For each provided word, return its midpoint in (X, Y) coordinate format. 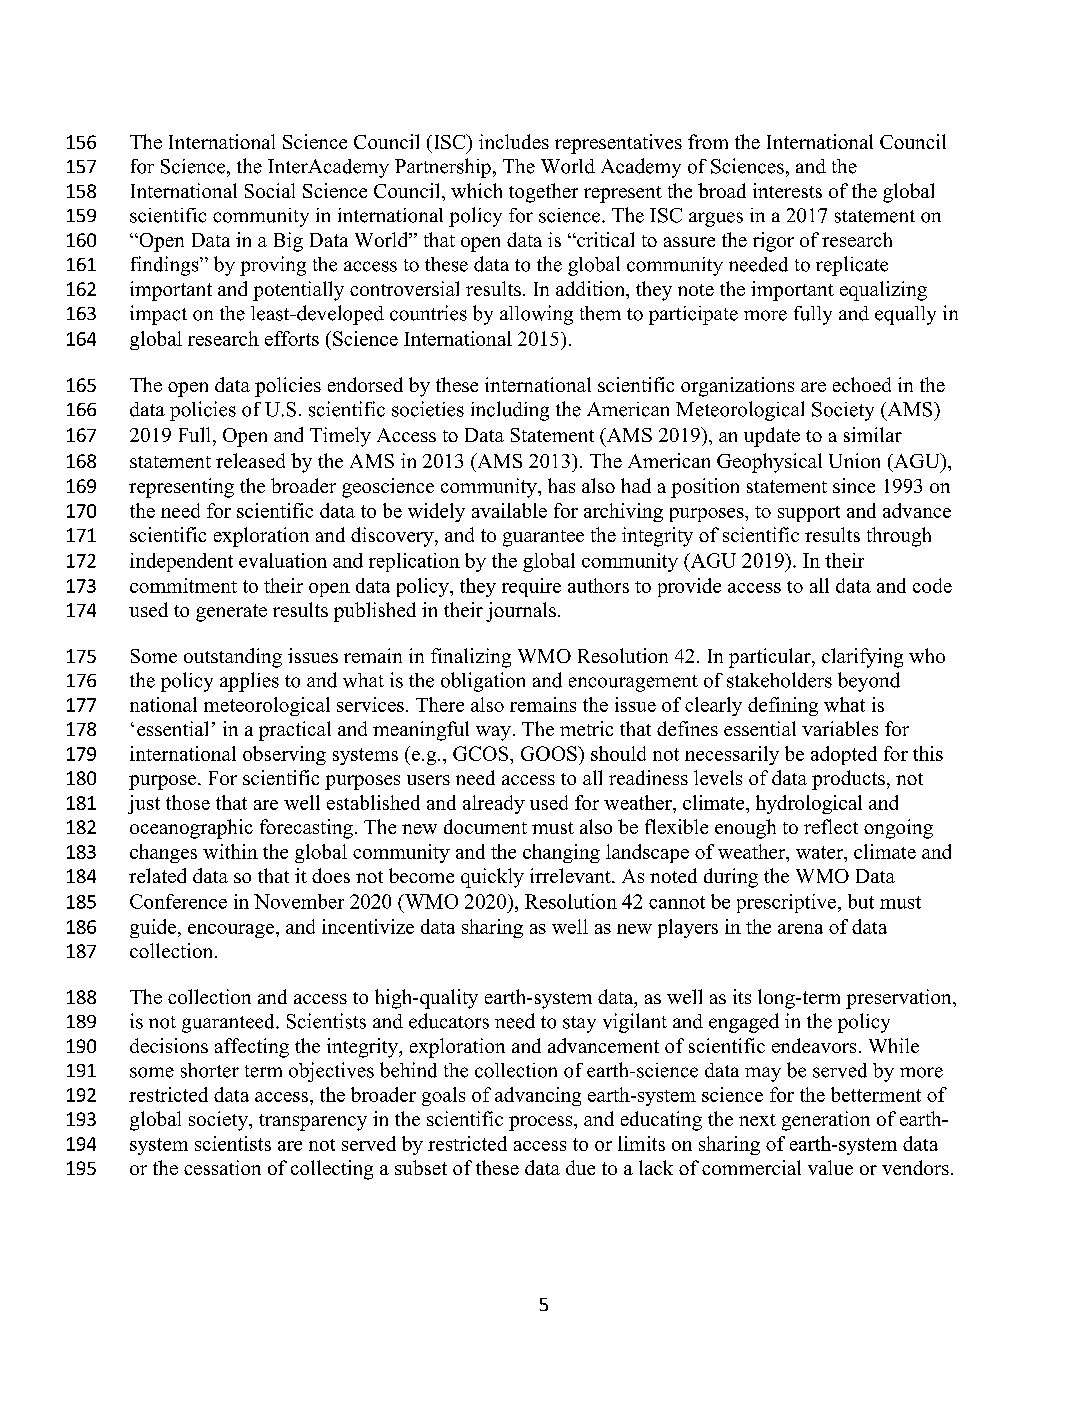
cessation (222, 1167)
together (543, 193)
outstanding (233, 658)
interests (787, 190)
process (542, 1123)
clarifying (862, 658)
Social (270, 190)
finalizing (471, 658)
